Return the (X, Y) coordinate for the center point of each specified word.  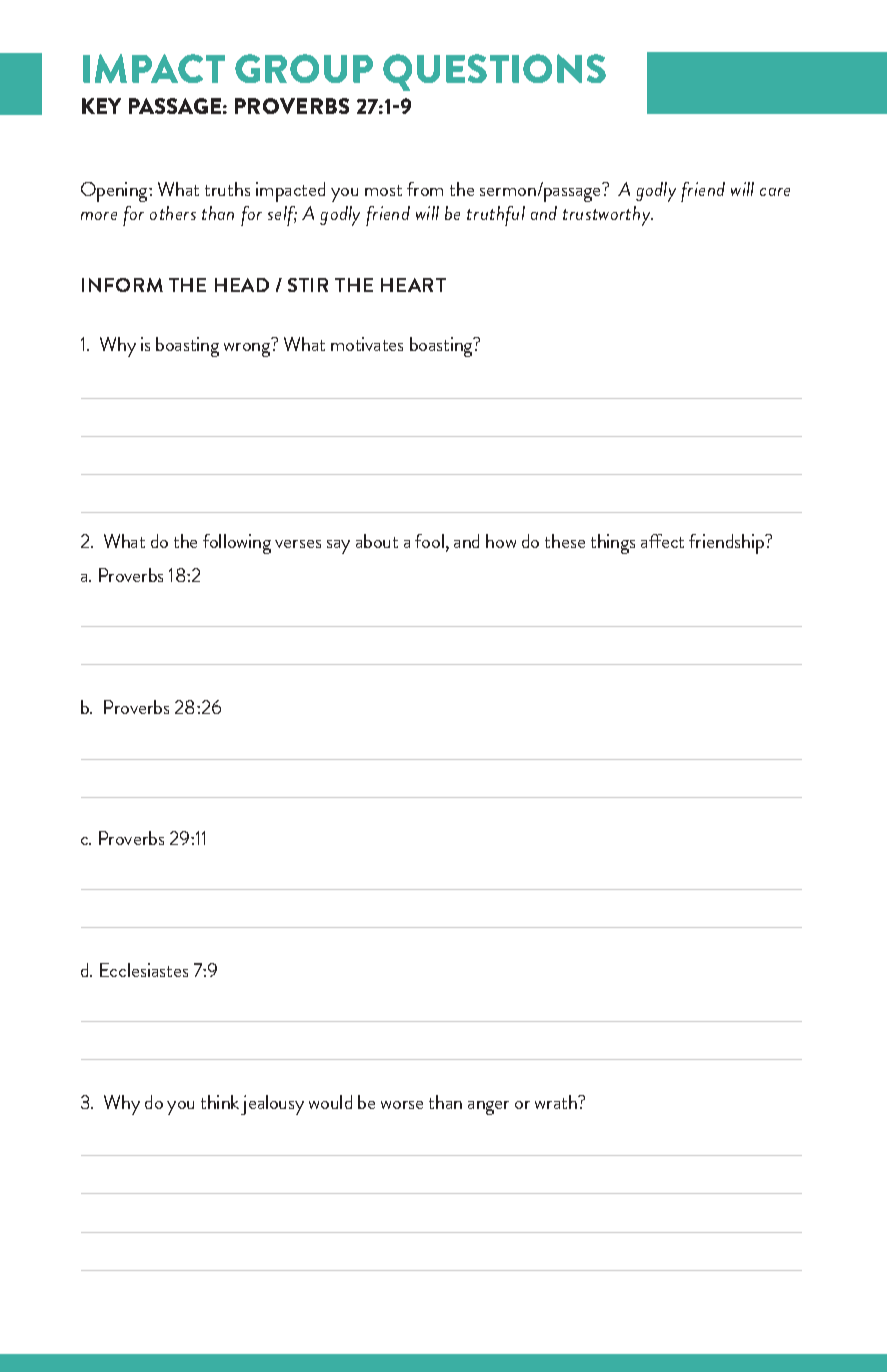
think (220, 1102)
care (775, 192)
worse (402, 1105)
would (330, 1102)
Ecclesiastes (144, 970)
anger (488, 1108)
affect (662, 541)
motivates (367, 344)
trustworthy (608, 216)
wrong (247, 350)
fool (429, 541)
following (237, 544)
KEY (101, 106)
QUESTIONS (494, 72)
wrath (557, 1102)
